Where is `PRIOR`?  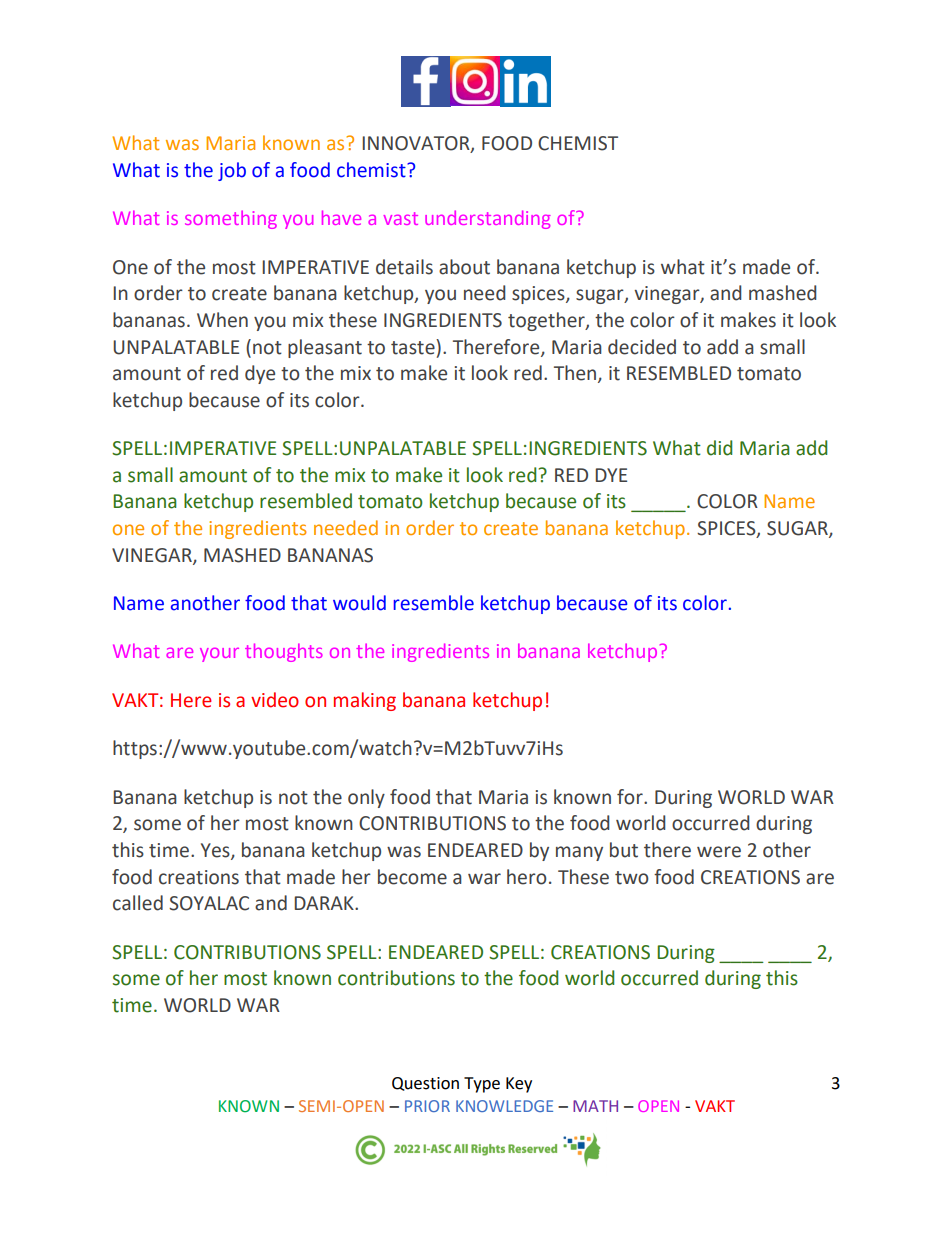 PRIOR is located at coordinates (427, 1106).
